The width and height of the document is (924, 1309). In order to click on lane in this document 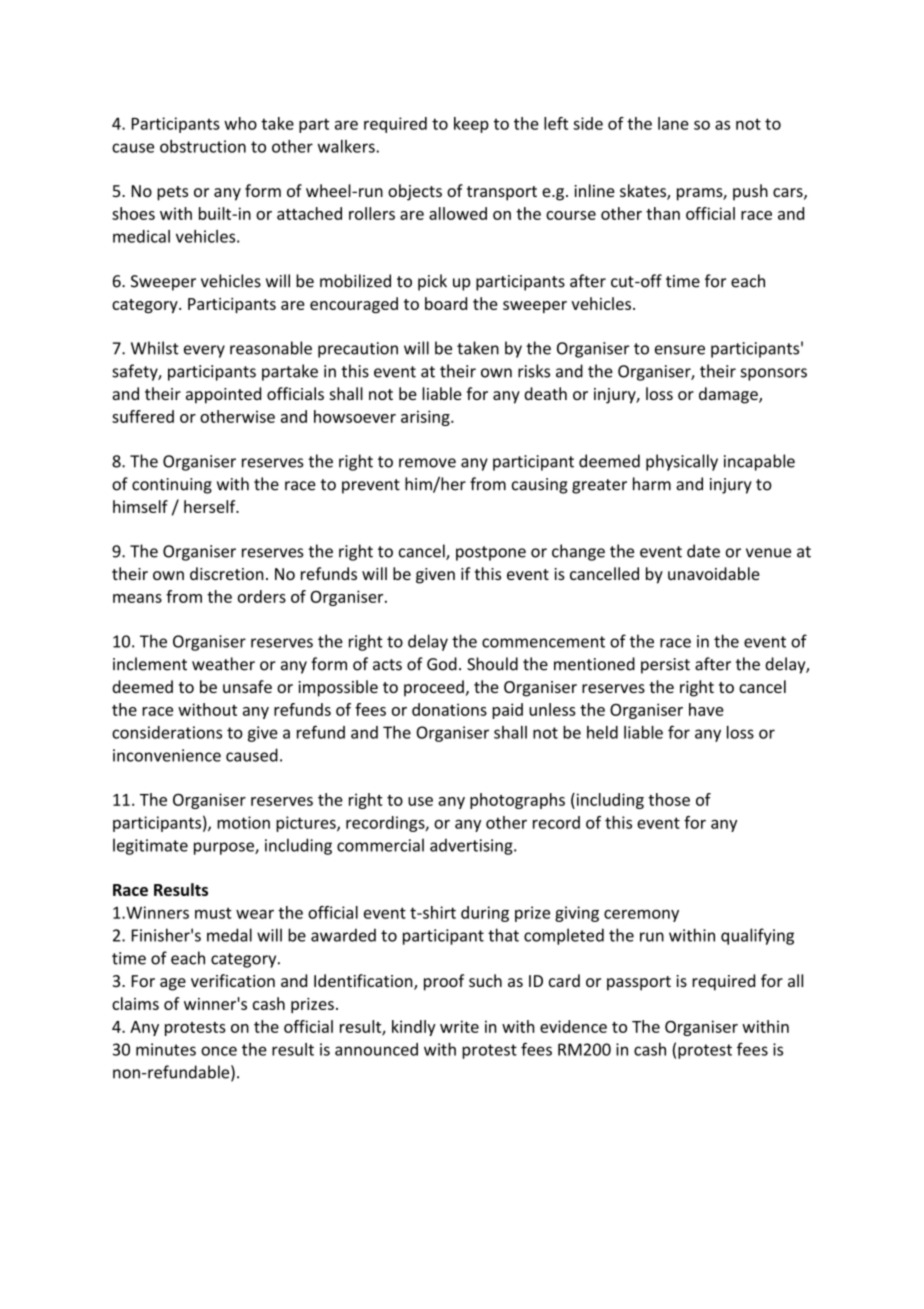, I will do `click(673, 123)`.
